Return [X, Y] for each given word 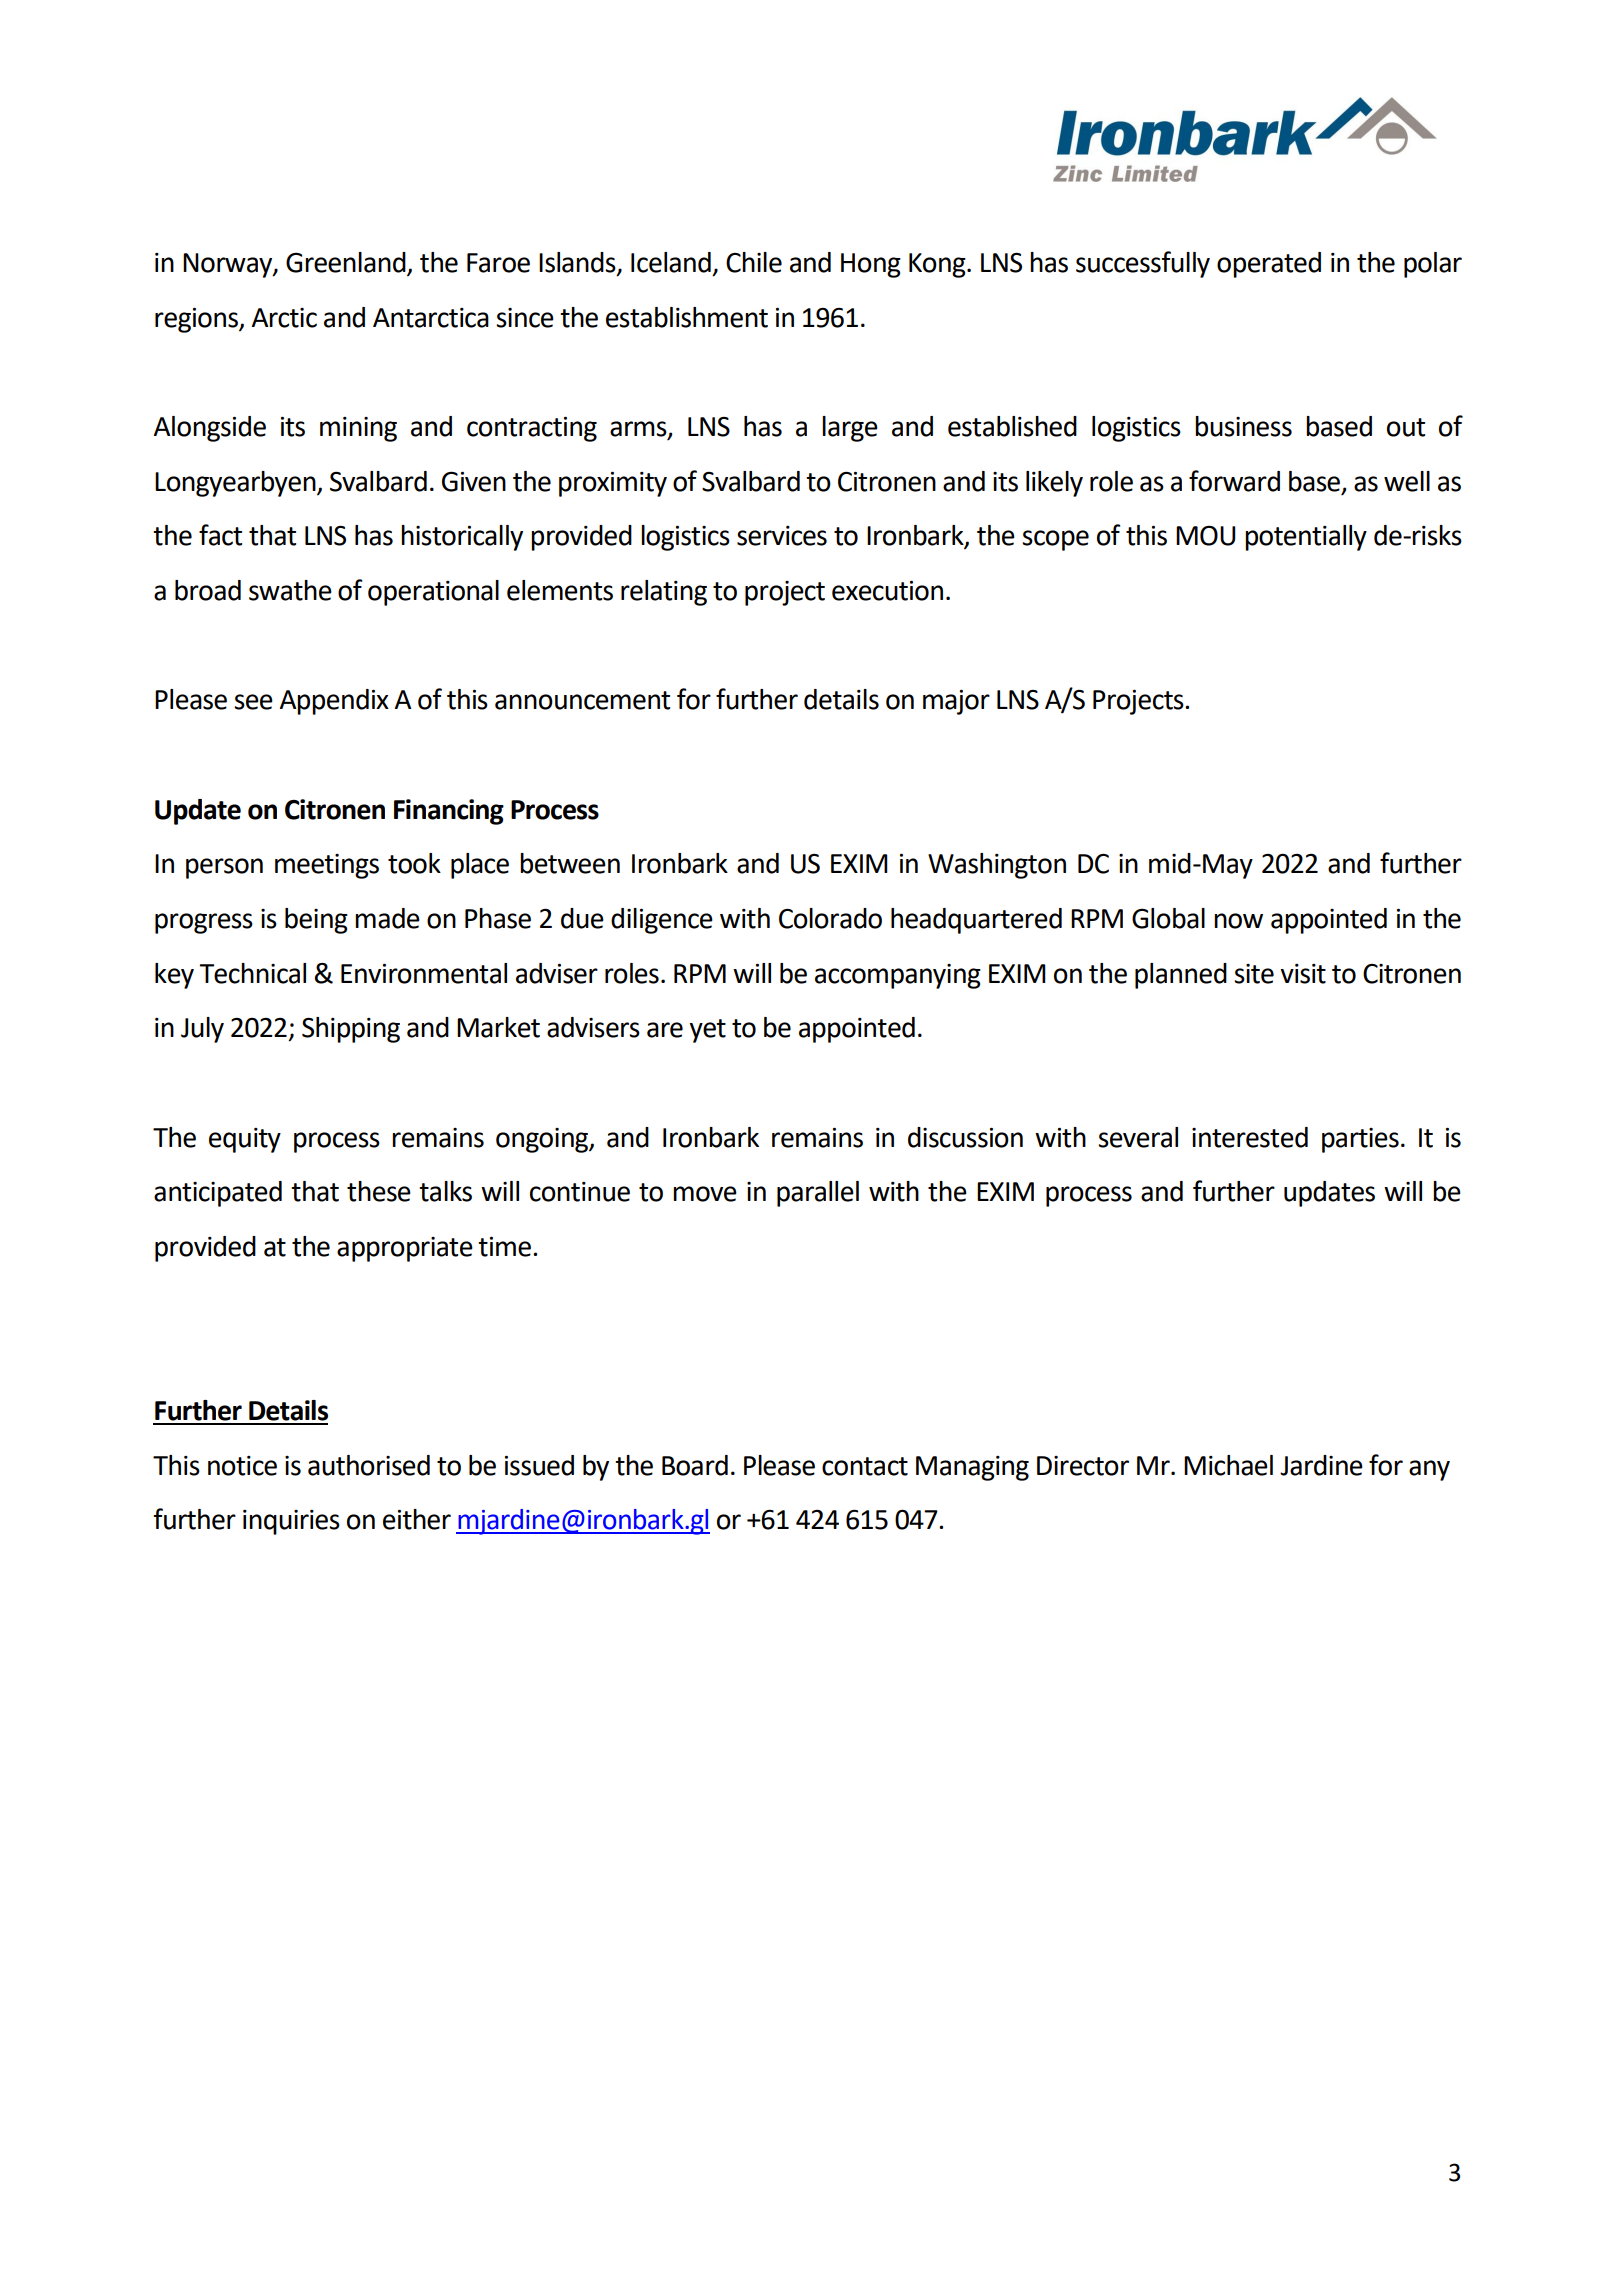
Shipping [351, 1030]
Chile [754, 262]
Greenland [347, 263]
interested [1250, 1137]
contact [865, 1466]
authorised [369, 1465]
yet [707, 1031]
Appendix [334, 702]
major [956, 702]
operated [1269, 265]
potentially [1306, 538]
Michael [1228, 1465]
